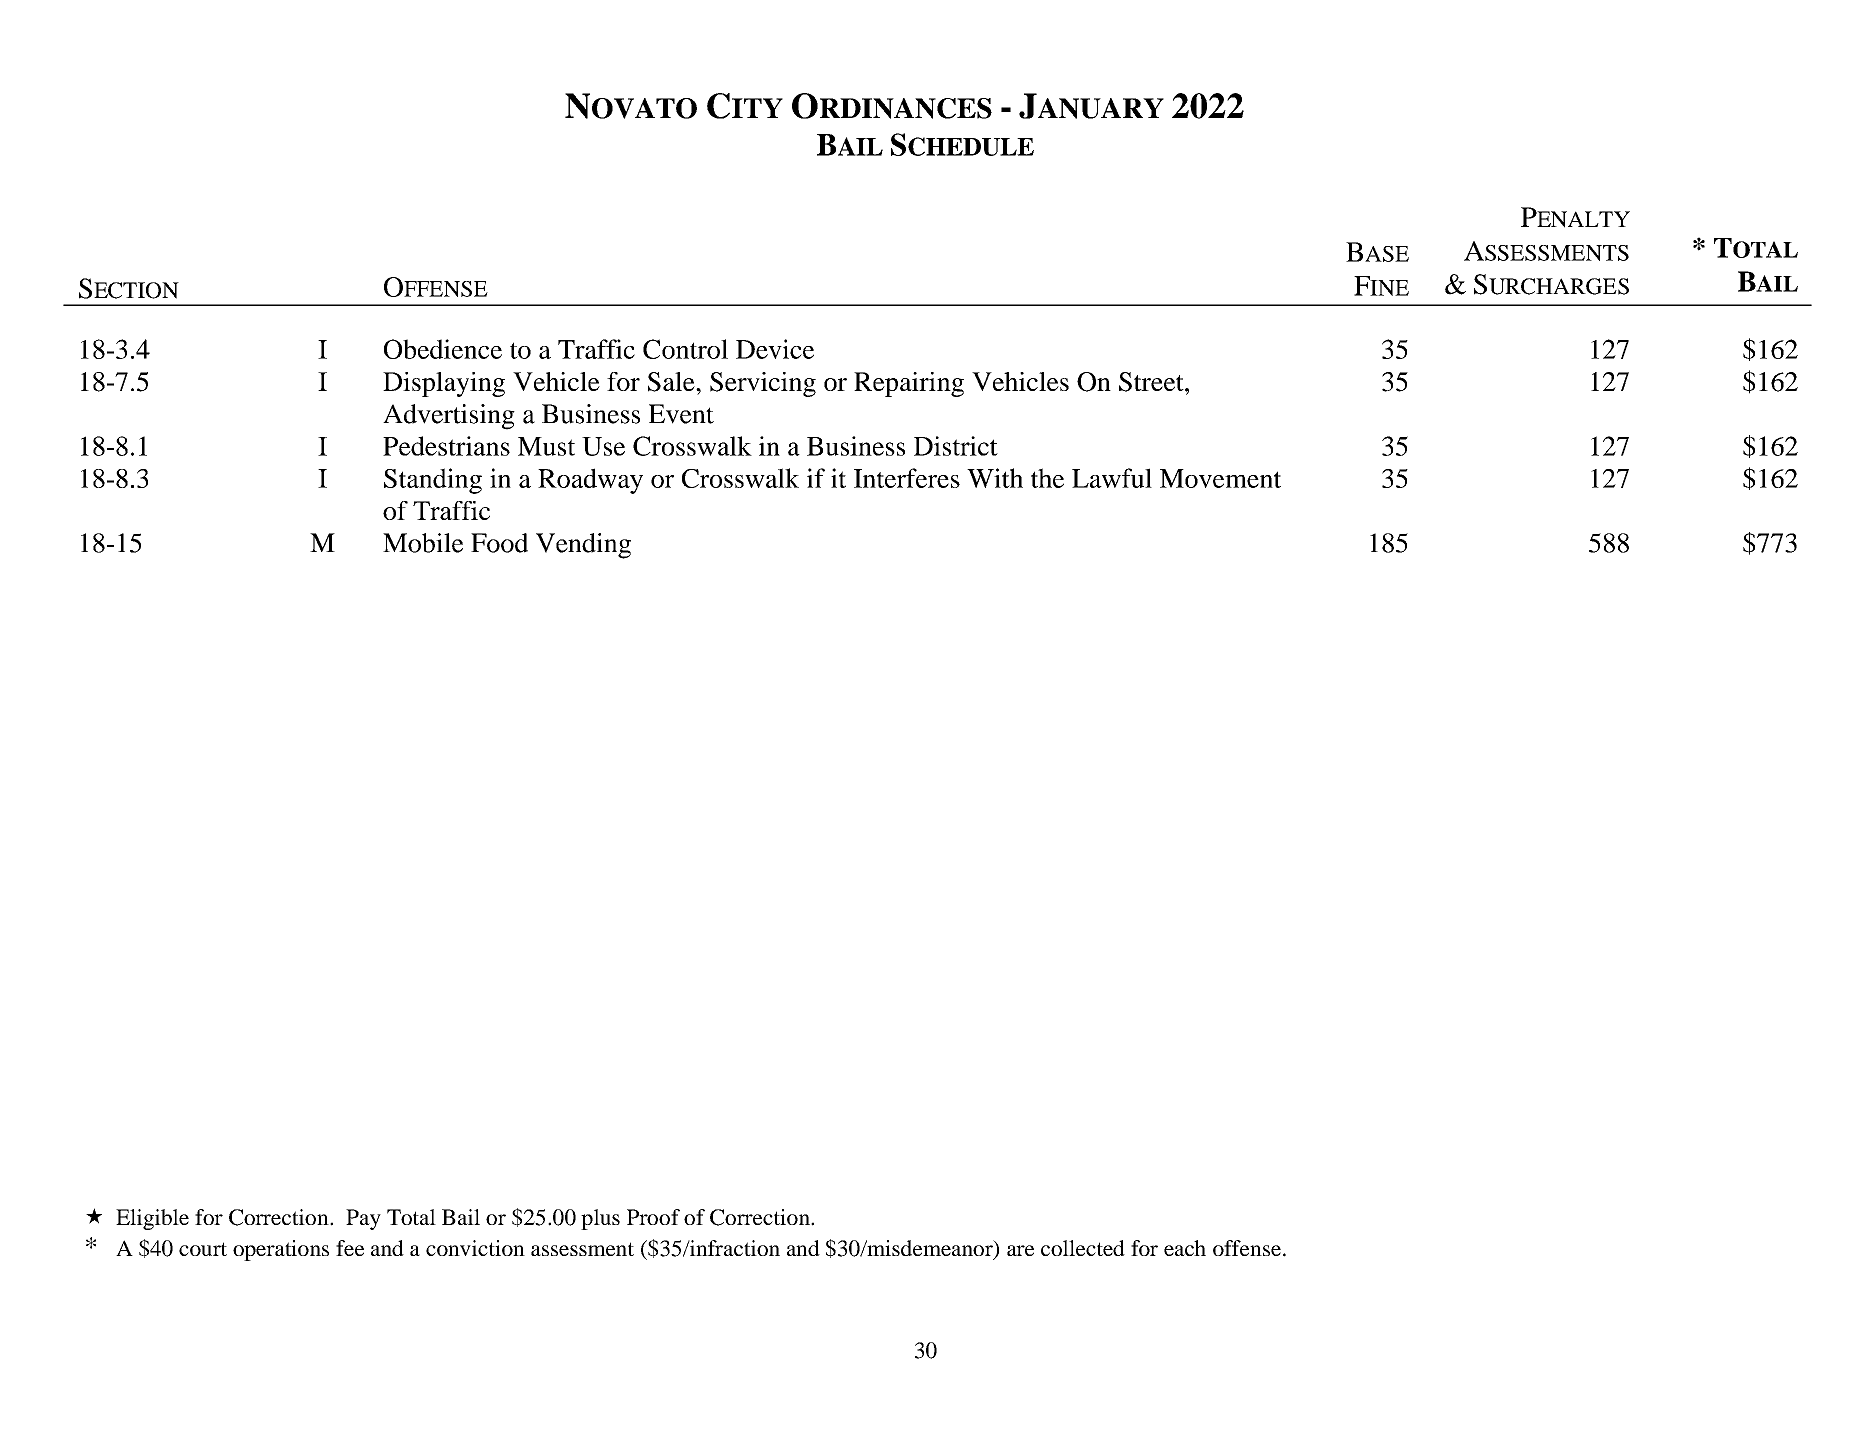 The width and height of the document is (1851, 1430). What do you see at coordinates (1112, 478) in the document?
I see `Lawful` at bounding box center [1112, 478].
